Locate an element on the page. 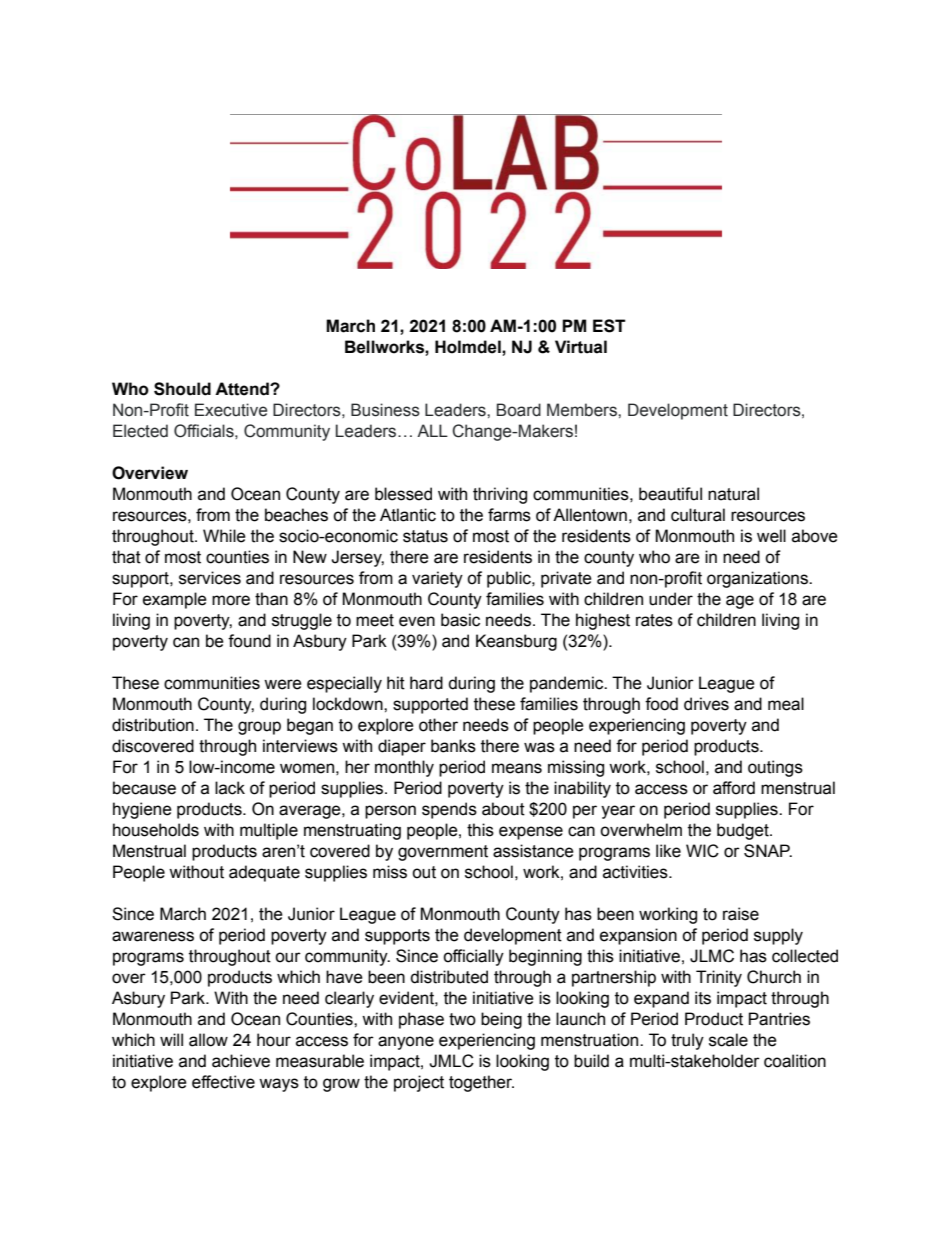 Image resolution: width=952 pixels, height=1233 pixels. together is located at coordinates (481, 1083).
